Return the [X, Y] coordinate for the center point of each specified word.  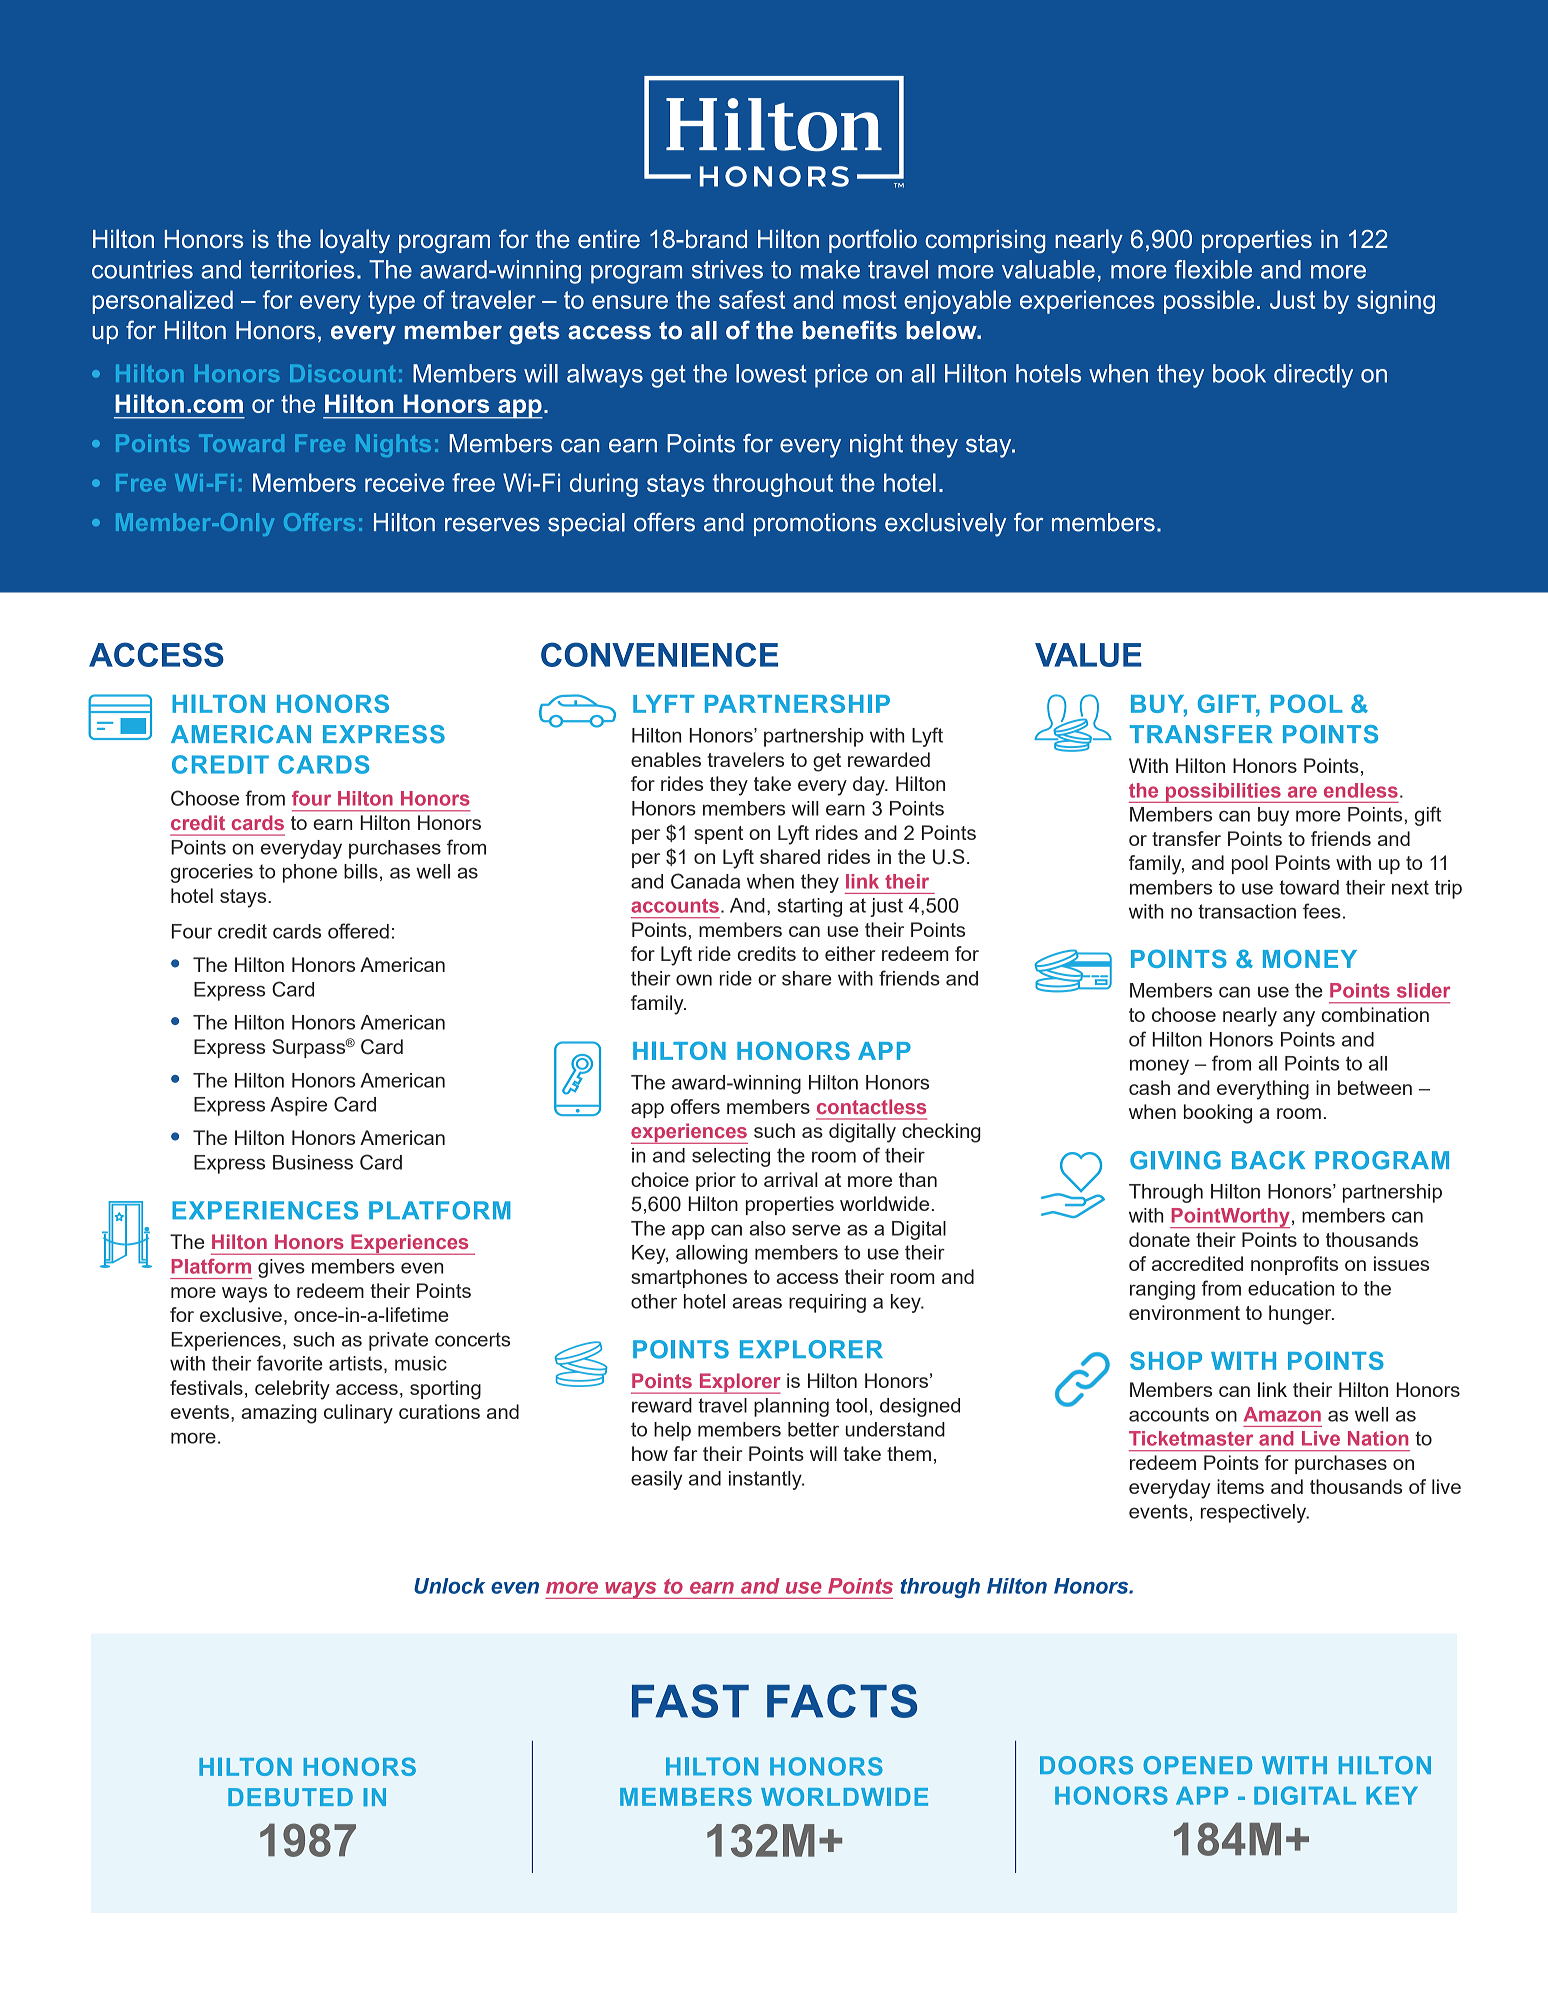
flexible [1213, 269]
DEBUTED [290, 1797]
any [1299, 1019]
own [694, 980]
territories [302, 269]
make [830, 269]
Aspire [299, 1106]
